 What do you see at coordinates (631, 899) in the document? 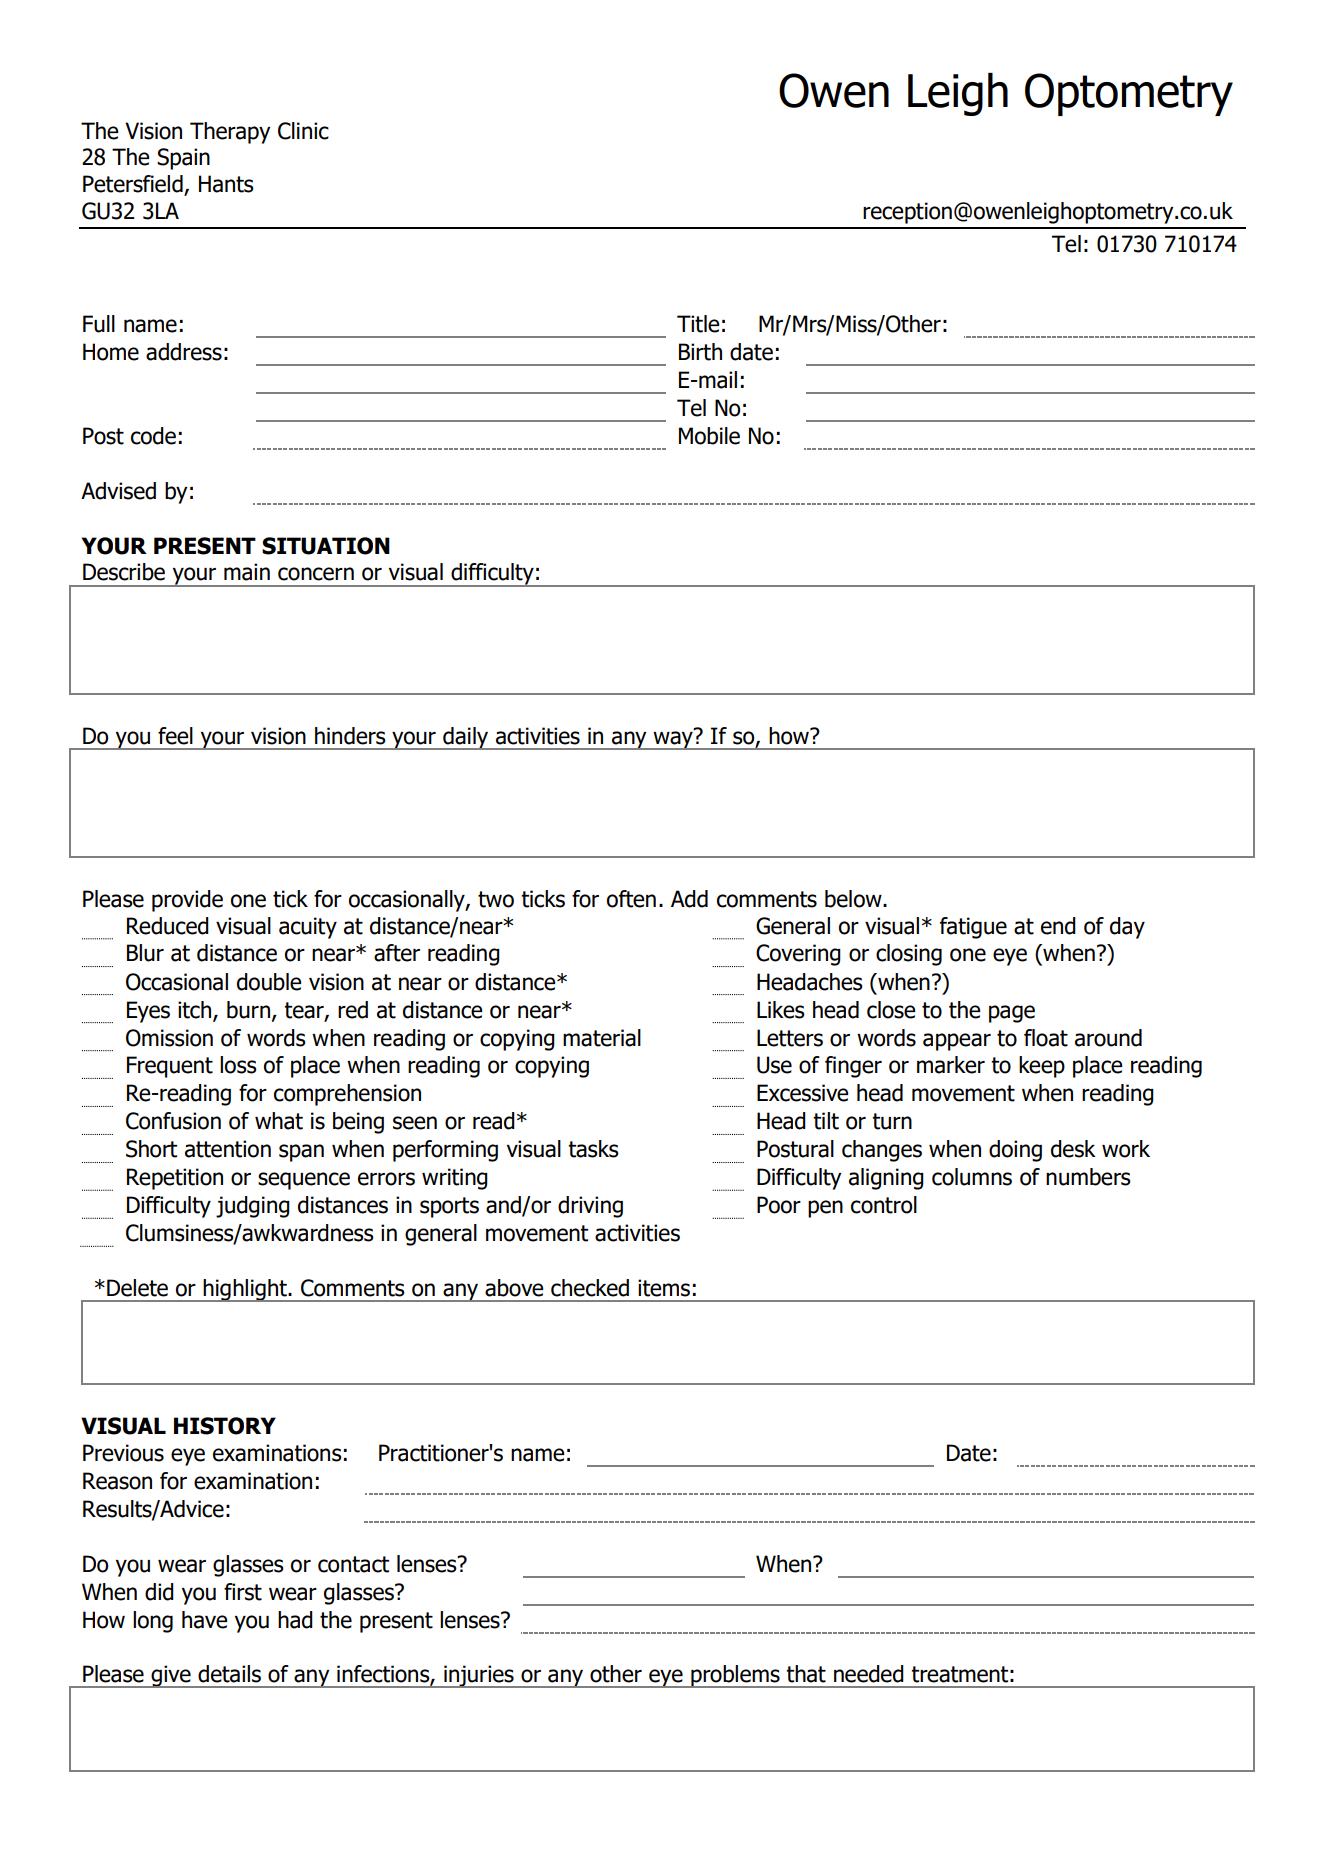
I see `often` at bounding box center [631, 899].
